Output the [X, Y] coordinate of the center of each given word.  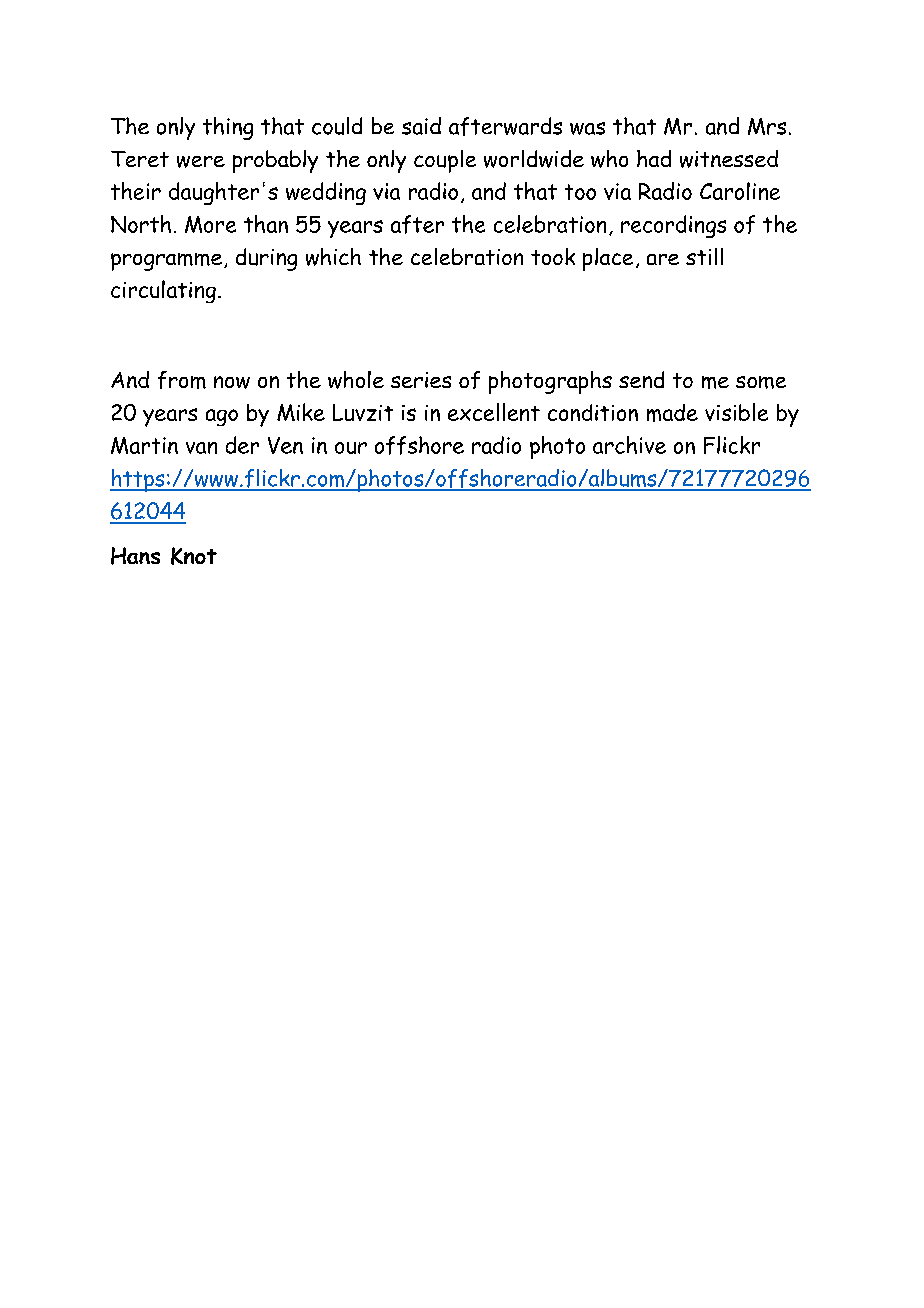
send [641, 379]
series [421, 380]
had [654, 158]
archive [629, 445]
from [182, 380]
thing [228, 128]
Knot [194, 556]
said [421, 126]
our [351, 448]
